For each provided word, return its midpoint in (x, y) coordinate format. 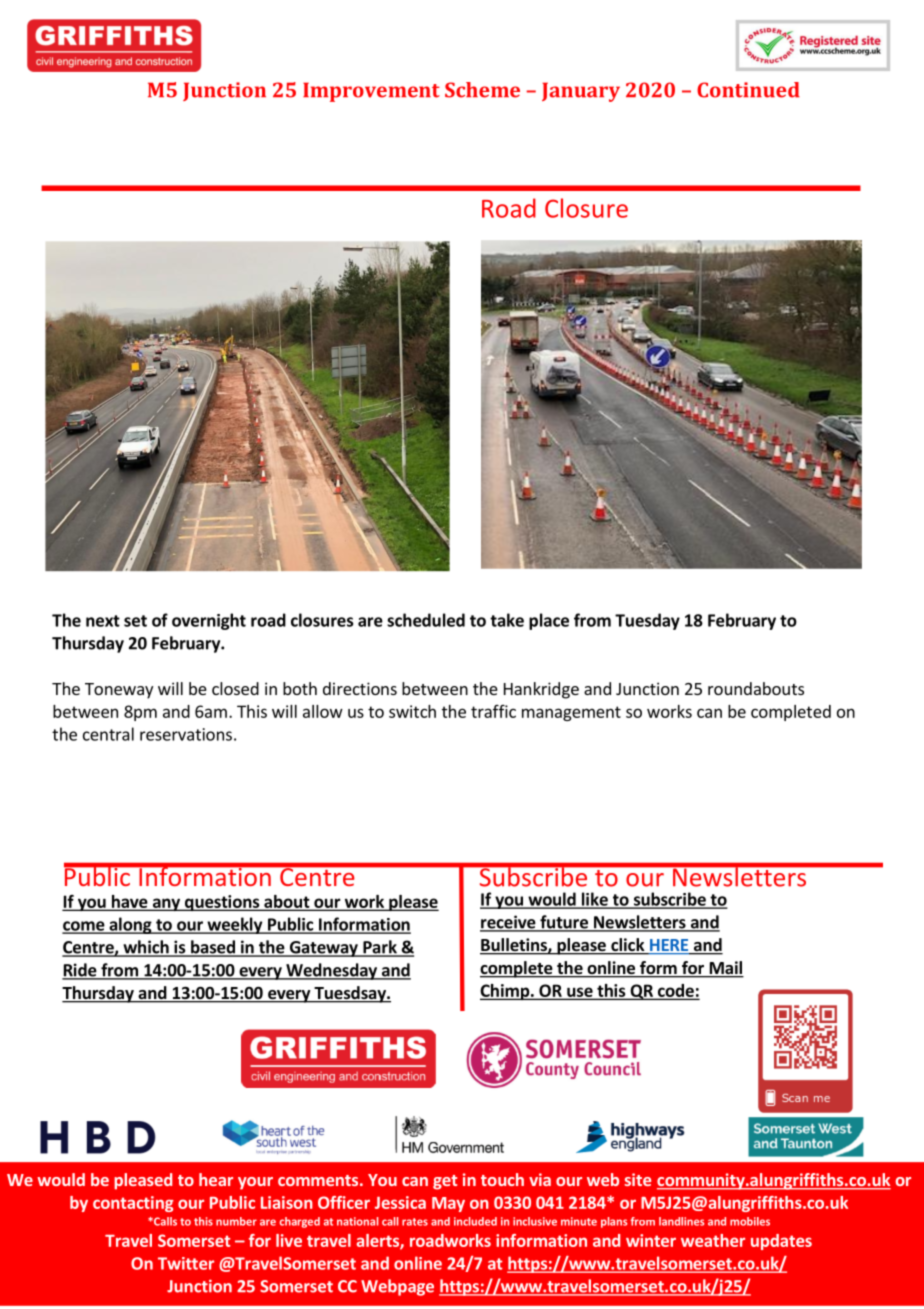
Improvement (371, 92)
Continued (748, 90)
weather (713, 1240)
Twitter (186, 1263)
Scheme (482, 90)
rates (415, 1222)
